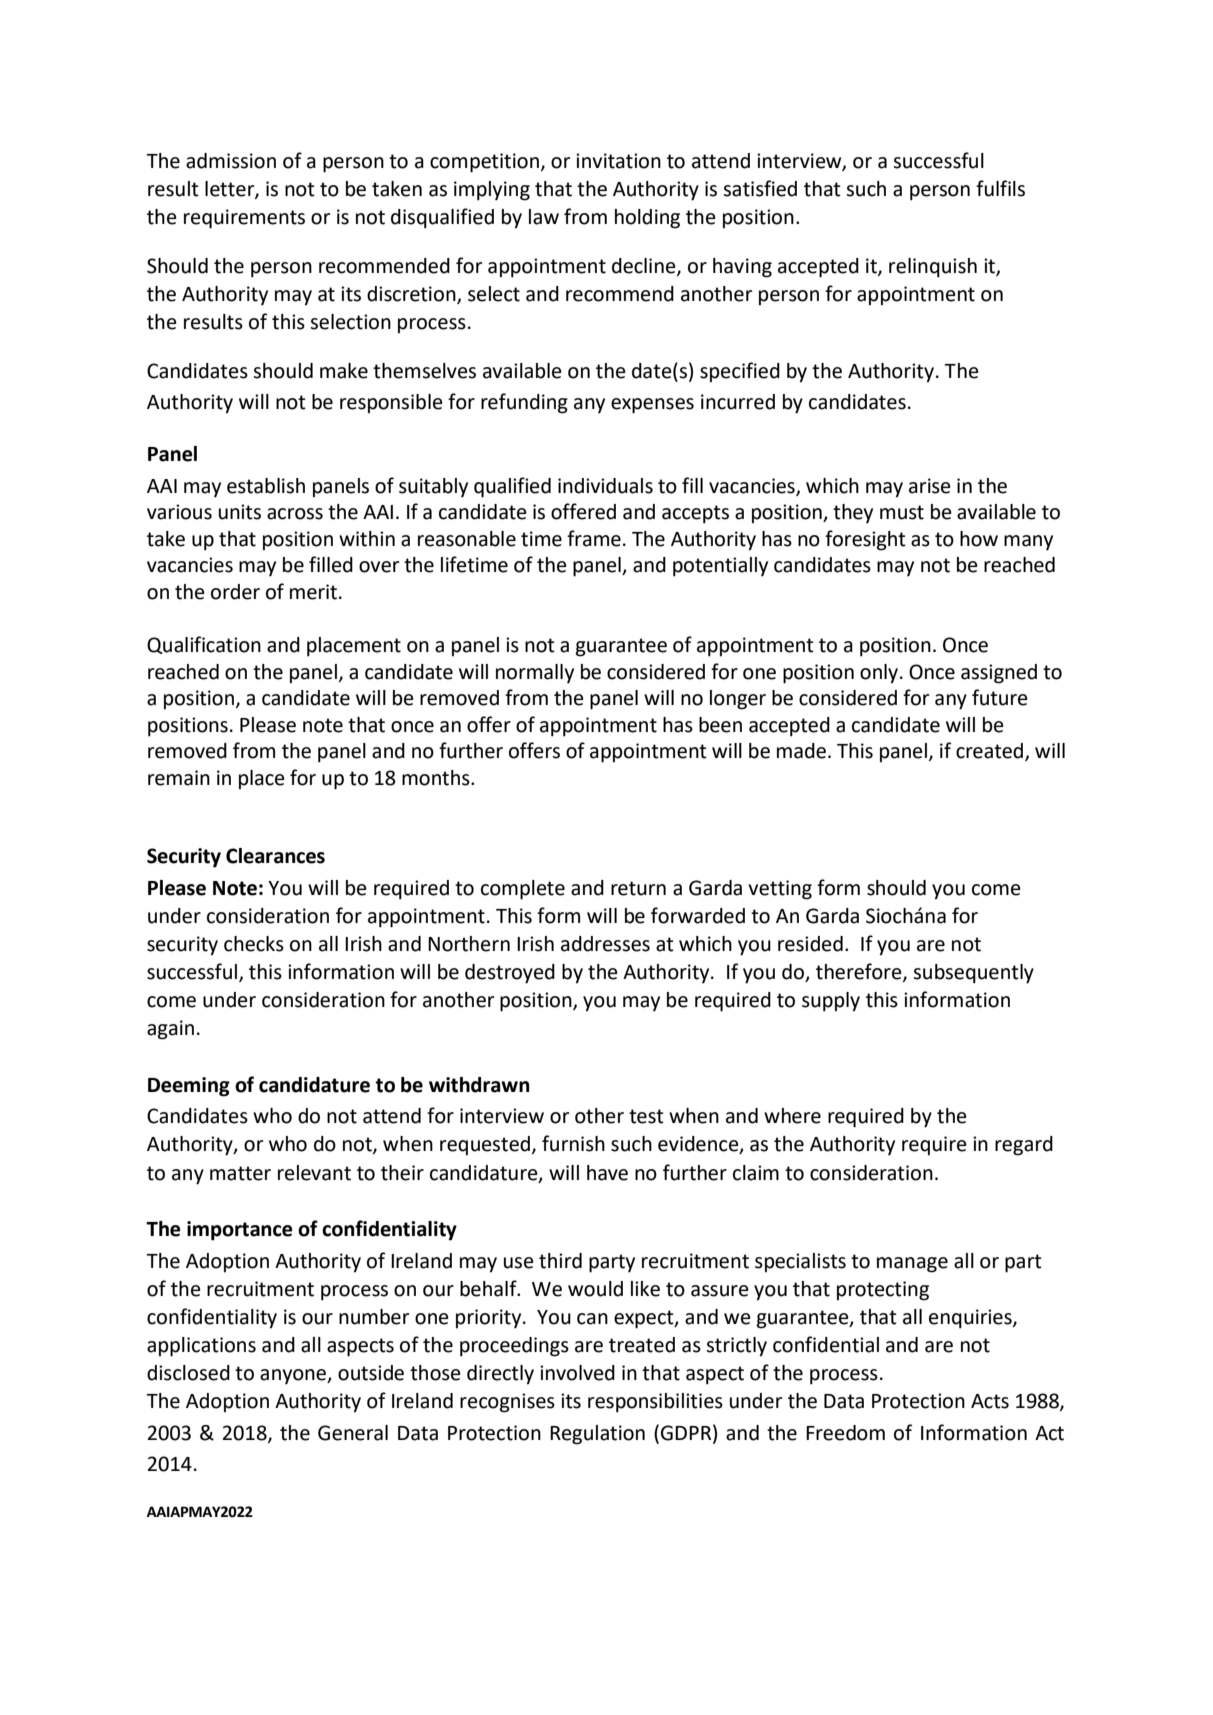 The width and height of the screenshot is (1213, 1715). Describe the element at coordinates (638, 888) in the screenshot. I see `return` at that location.
